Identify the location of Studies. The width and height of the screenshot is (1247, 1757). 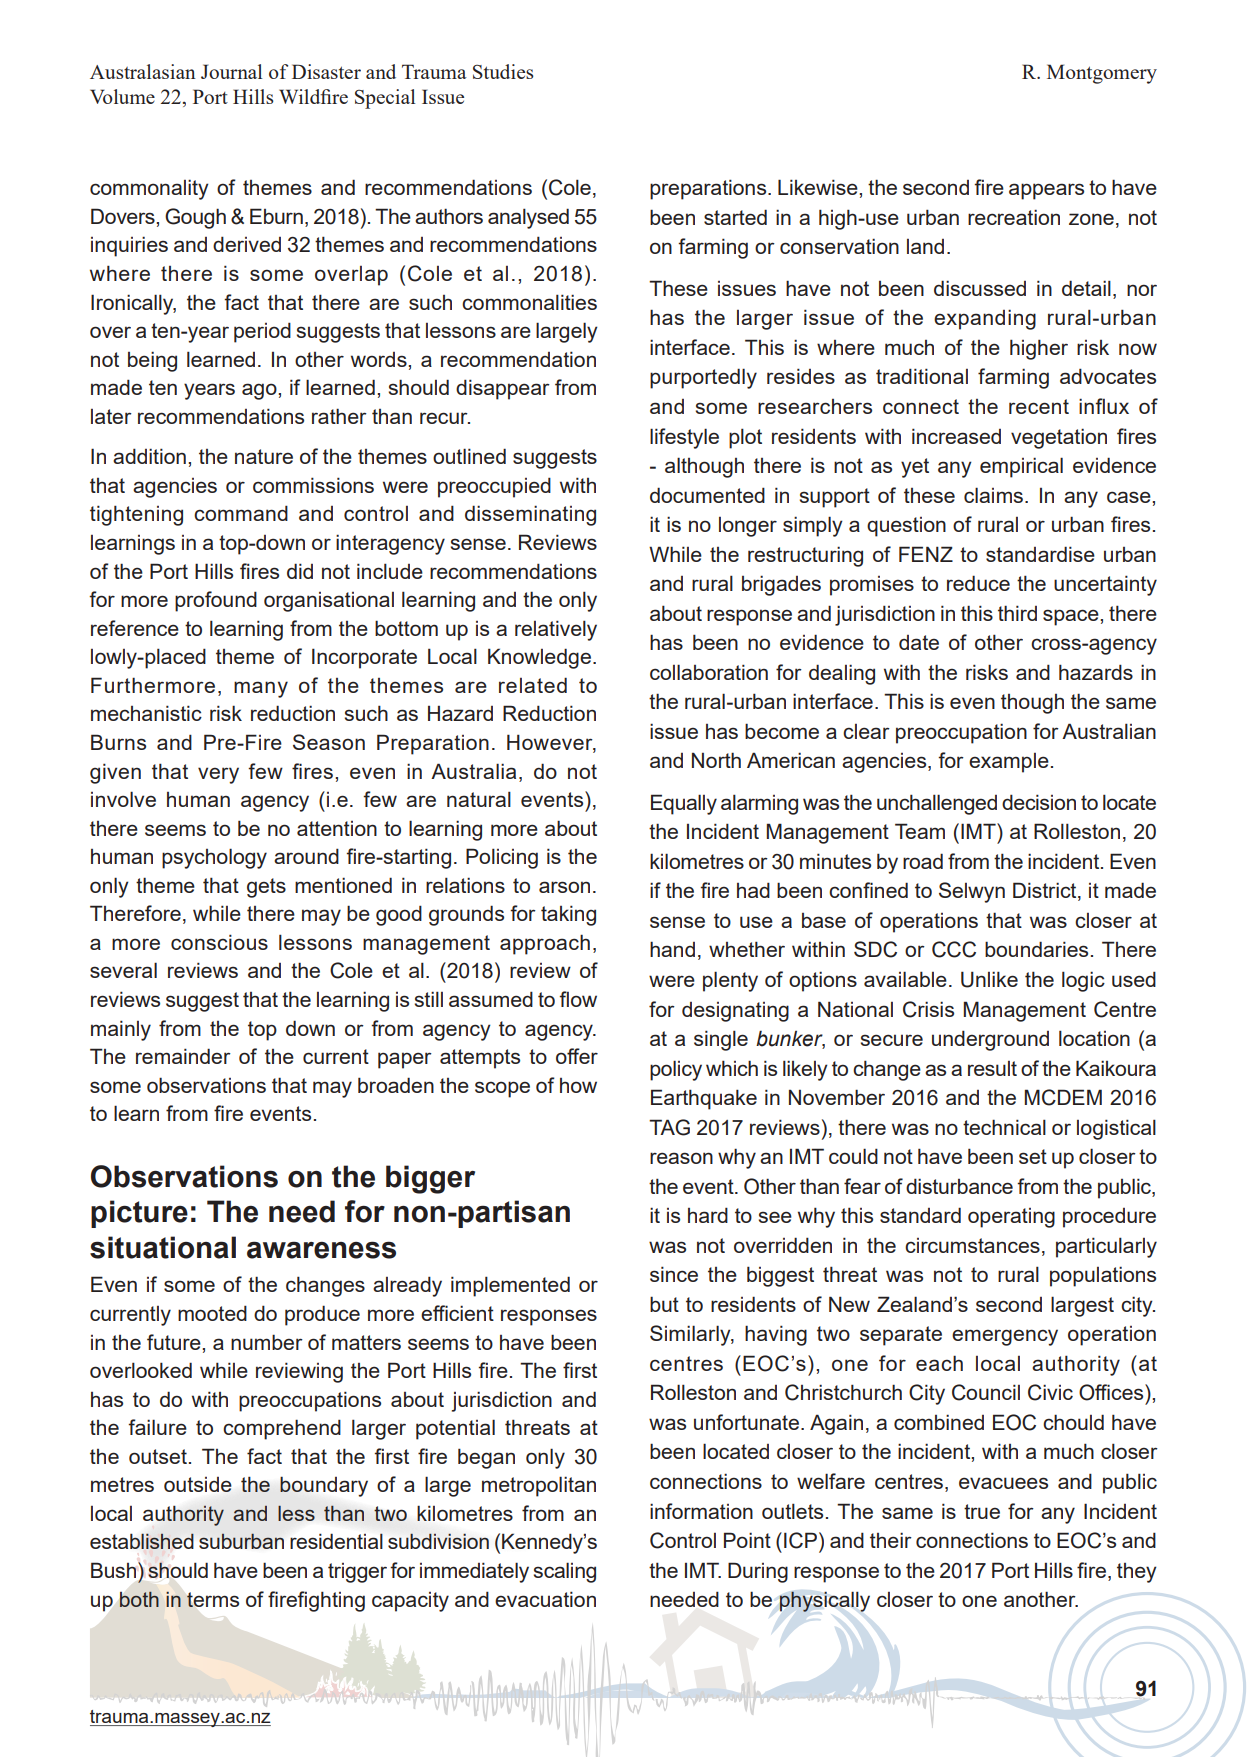
(503, 71).
